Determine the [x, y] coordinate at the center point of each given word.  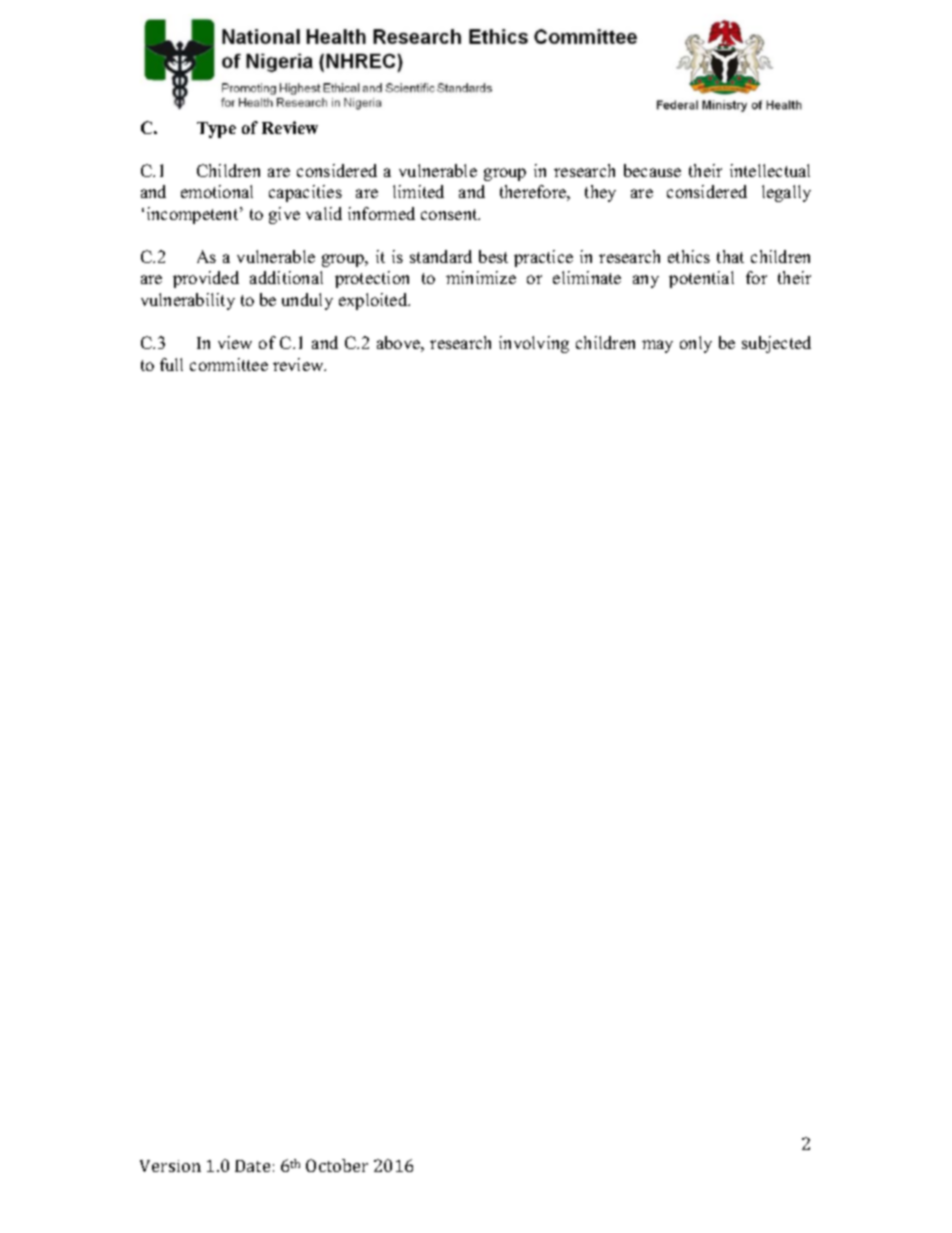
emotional [217, 191]
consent [450, 214]
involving [534, 344]
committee [229, 364]
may [657, 346]
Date [252, 1166]
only [696, 344]
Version [170, 1166]
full [171, 364]
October [337, 1165]
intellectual [770, 170]
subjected [776, 344]
